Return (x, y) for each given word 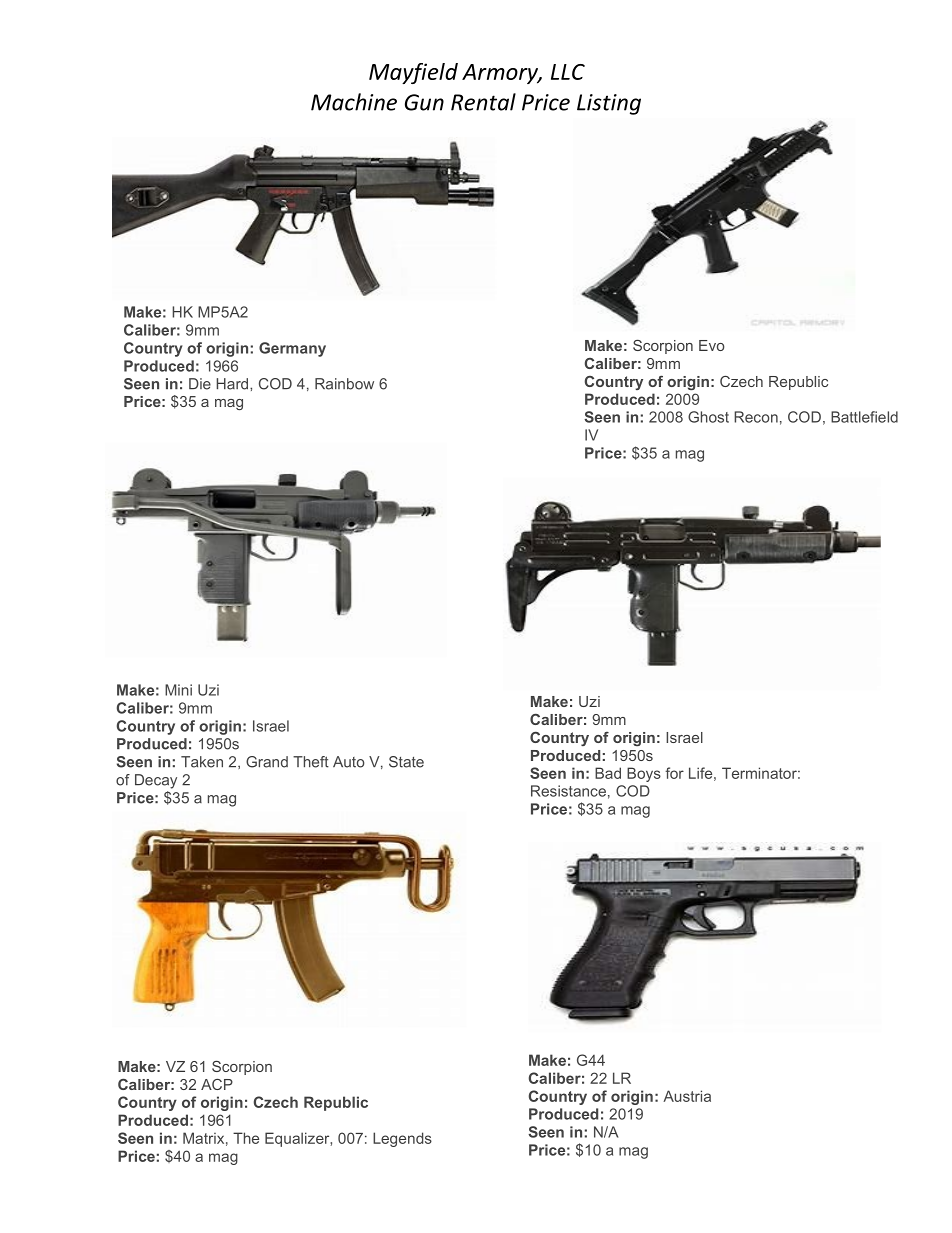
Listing (609, 104)
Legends (402, 1139)
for (674, 773)
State (406, 762)
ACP (217, 1084)
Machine (354, 102)
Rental (483, 102)
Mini (178, 690)
